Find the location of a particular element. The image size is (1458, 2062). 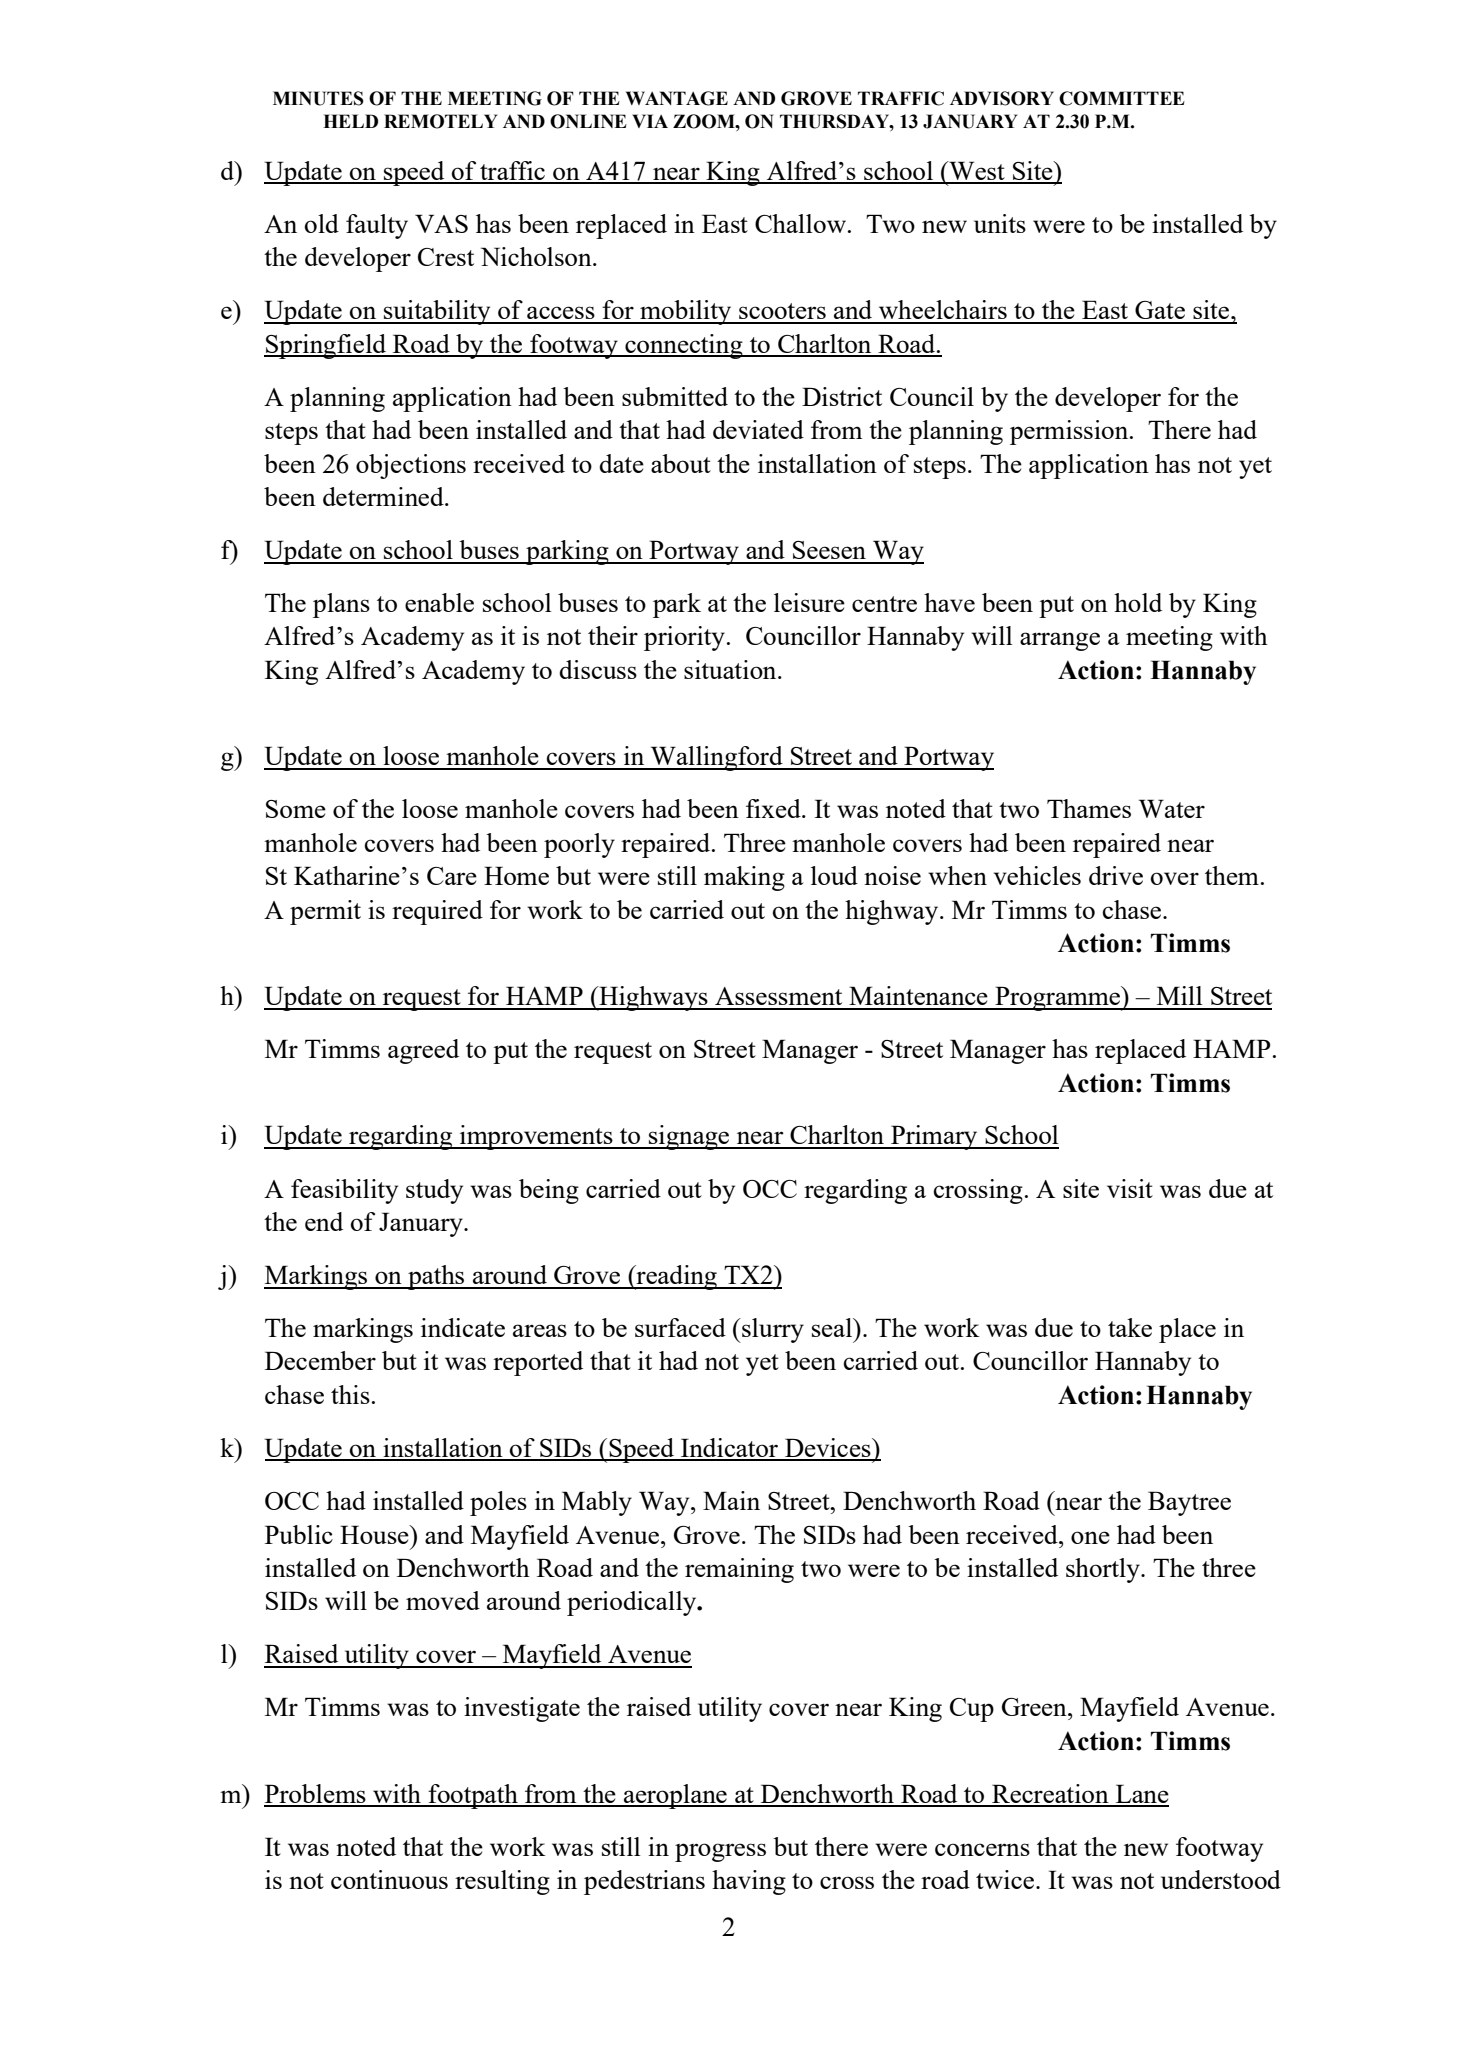

continuous is located at coordinates (389, 1879).
